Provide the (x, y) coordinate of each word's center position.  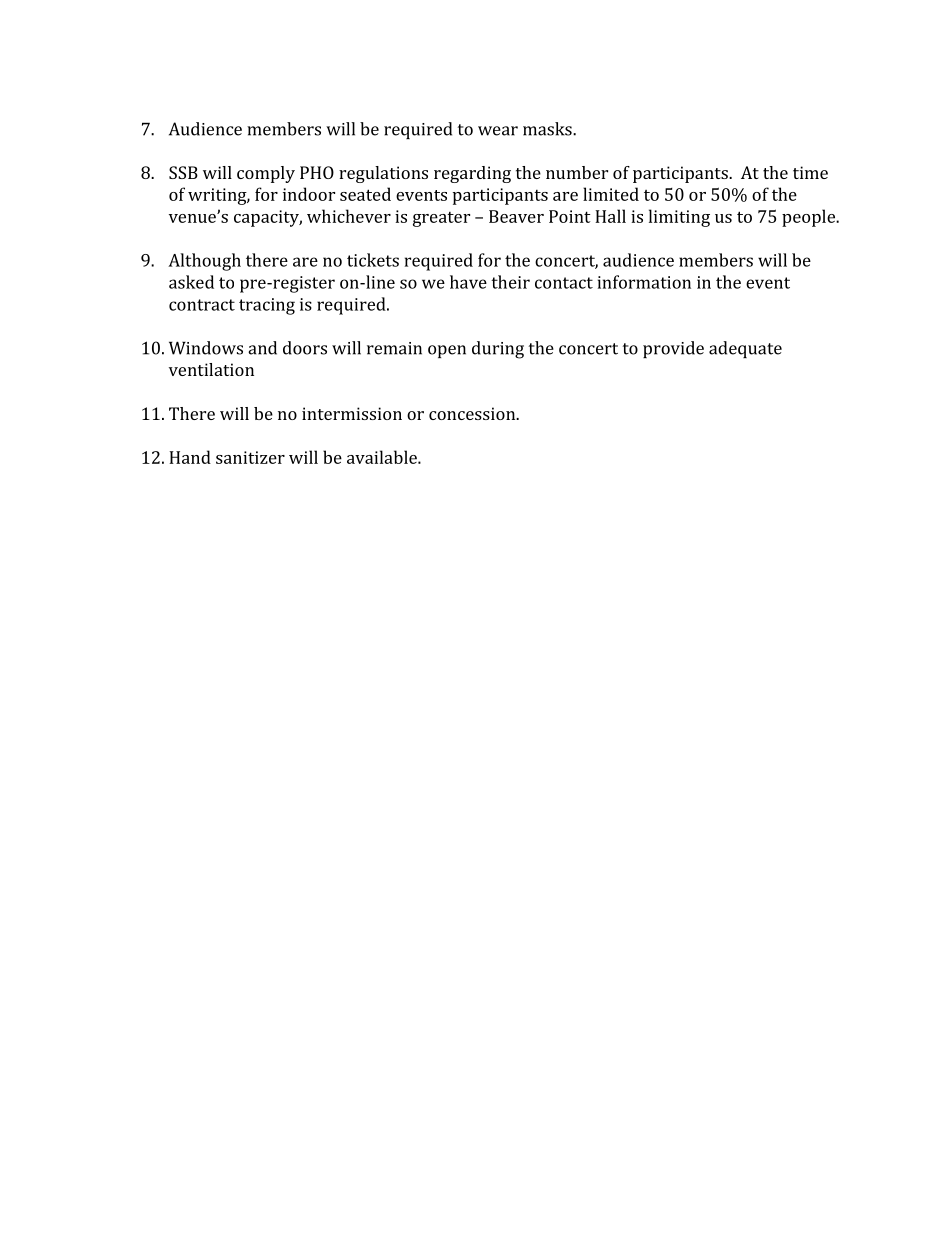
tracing (267, 306)
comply (266, 174)
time (810, 172)
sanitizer (250, 457)
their (510, 282)
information (644, 282)
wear (498, 131)
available (383, 457)
